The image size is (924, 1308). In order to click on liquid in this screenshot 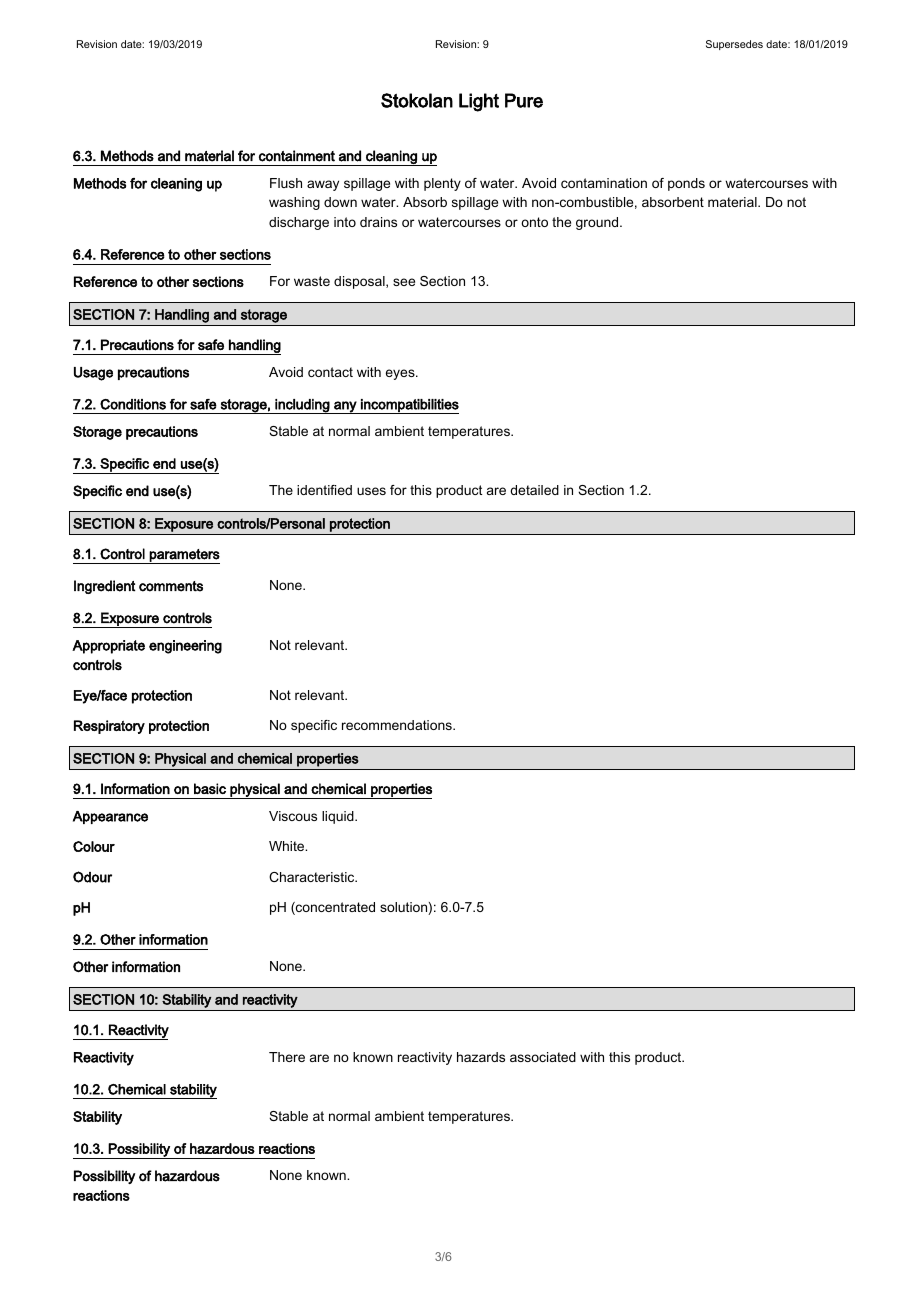, I will do `click(339, 817)`.
